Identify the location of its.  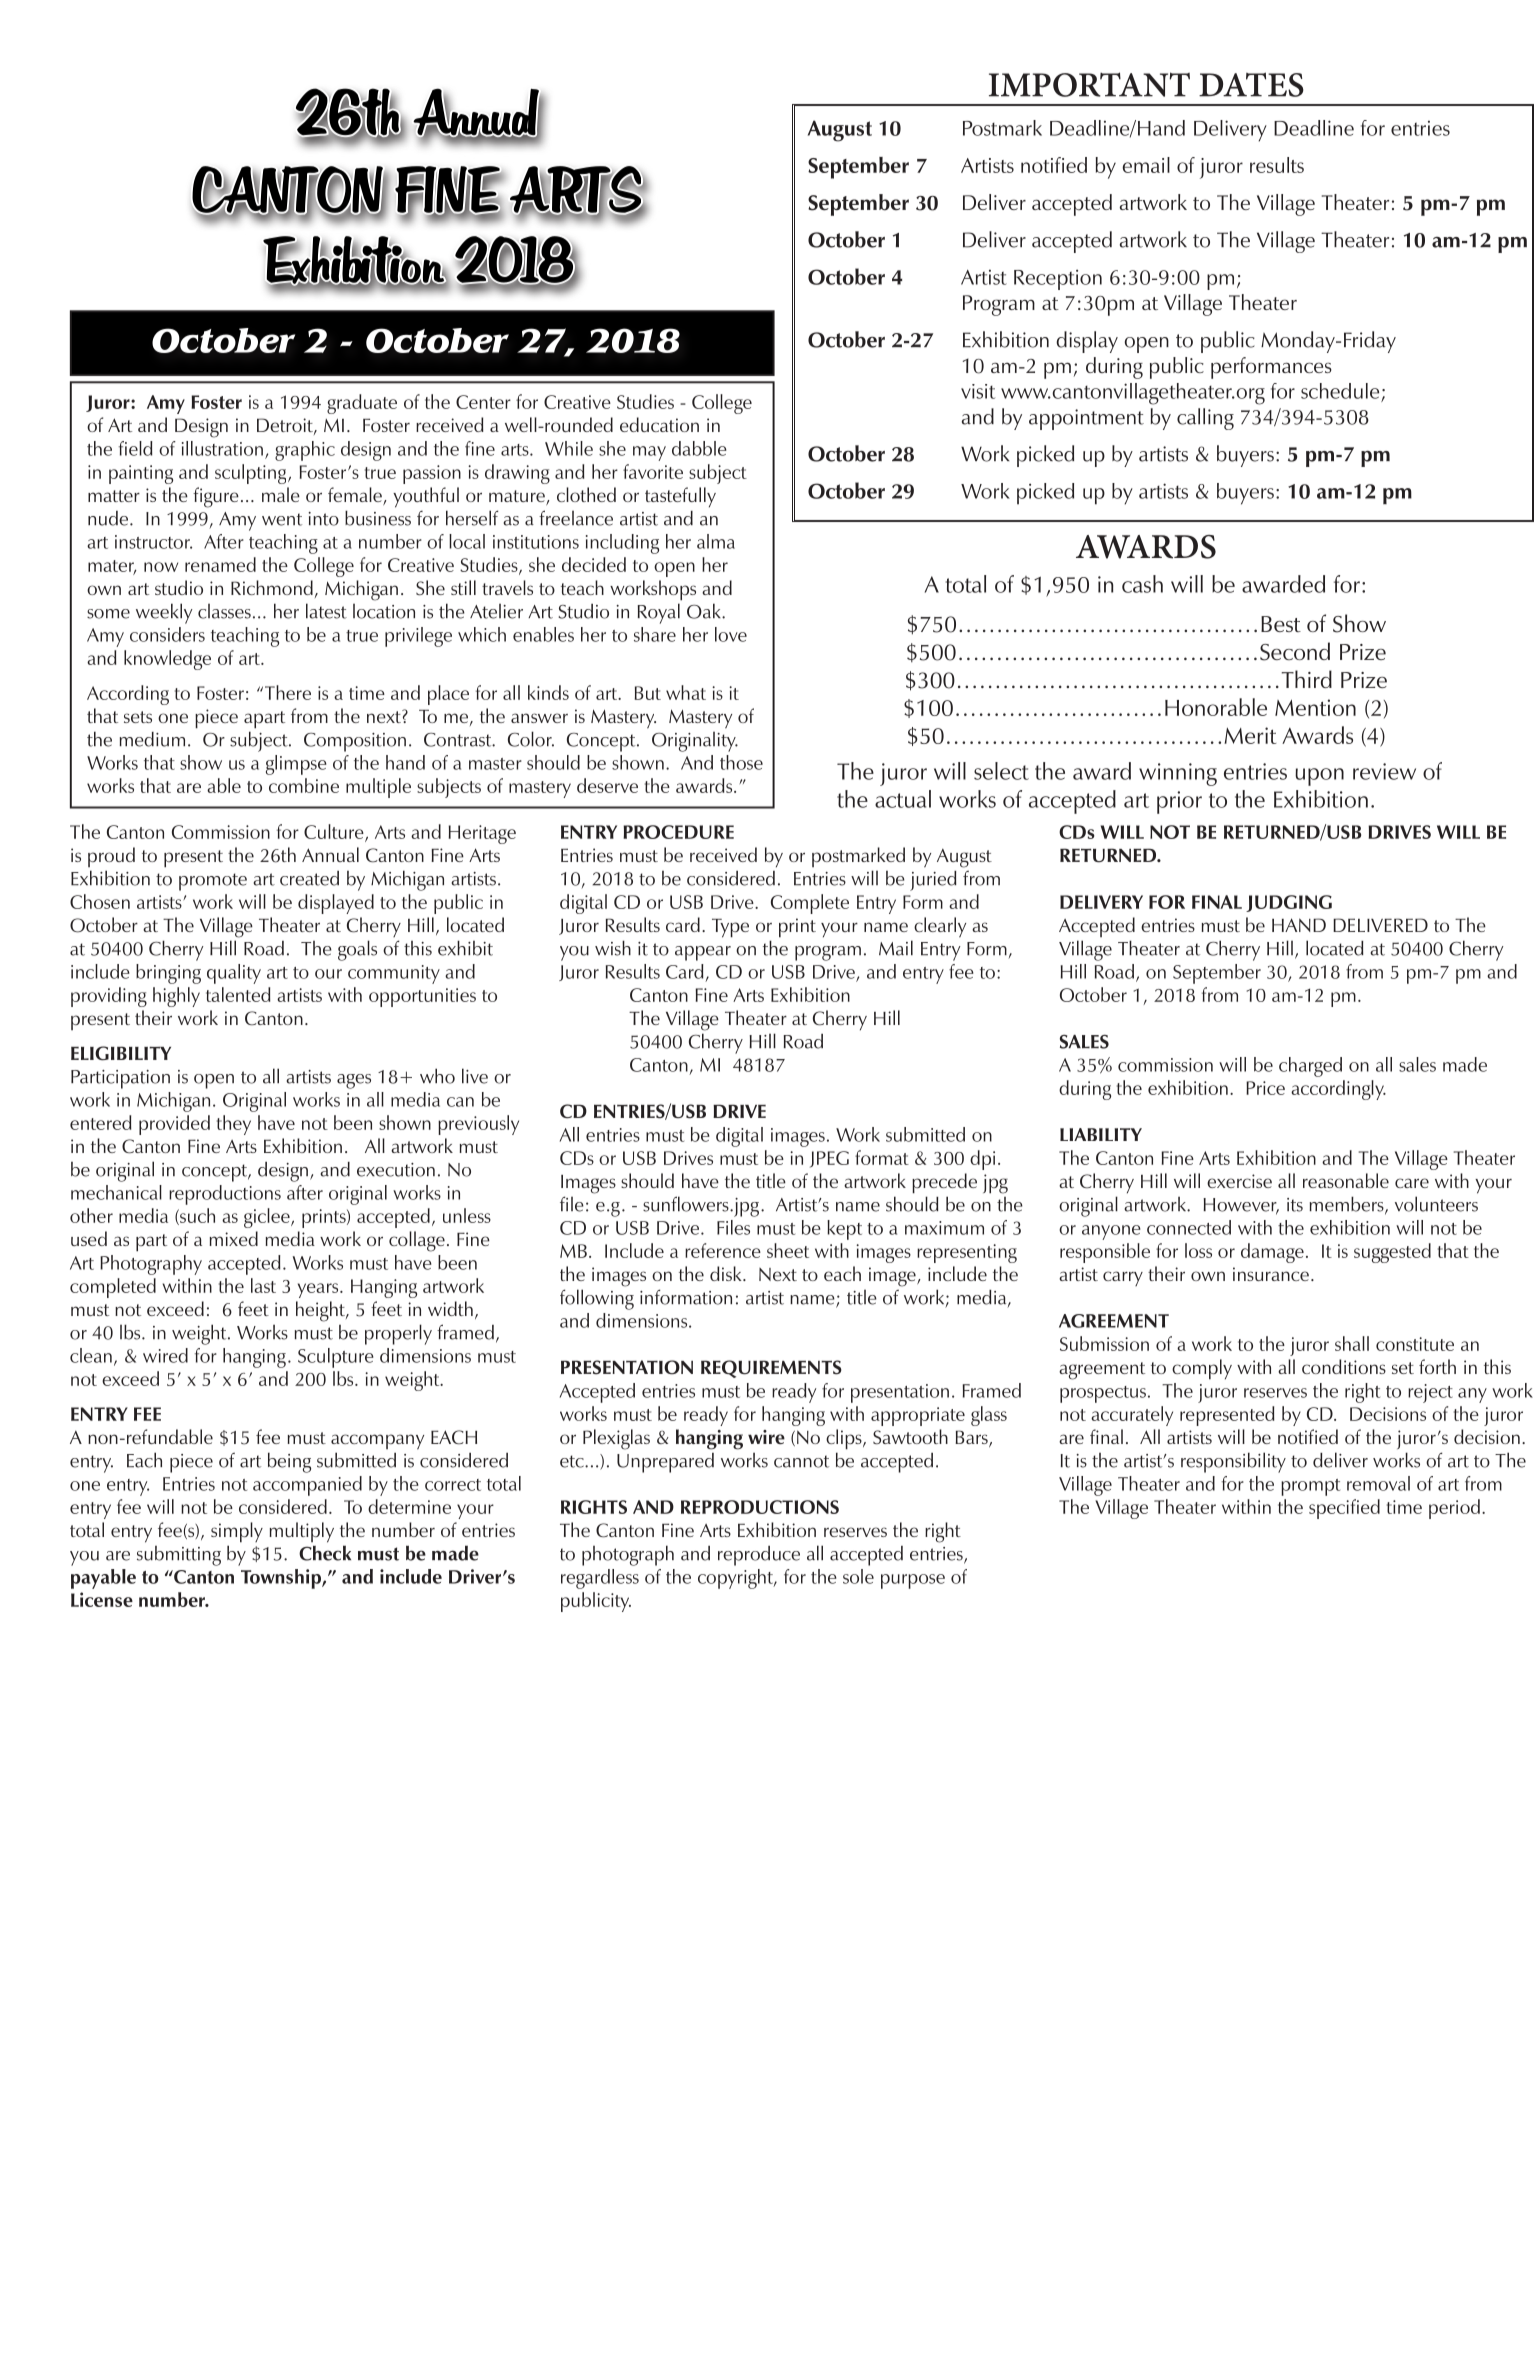
(1295, 1205).
